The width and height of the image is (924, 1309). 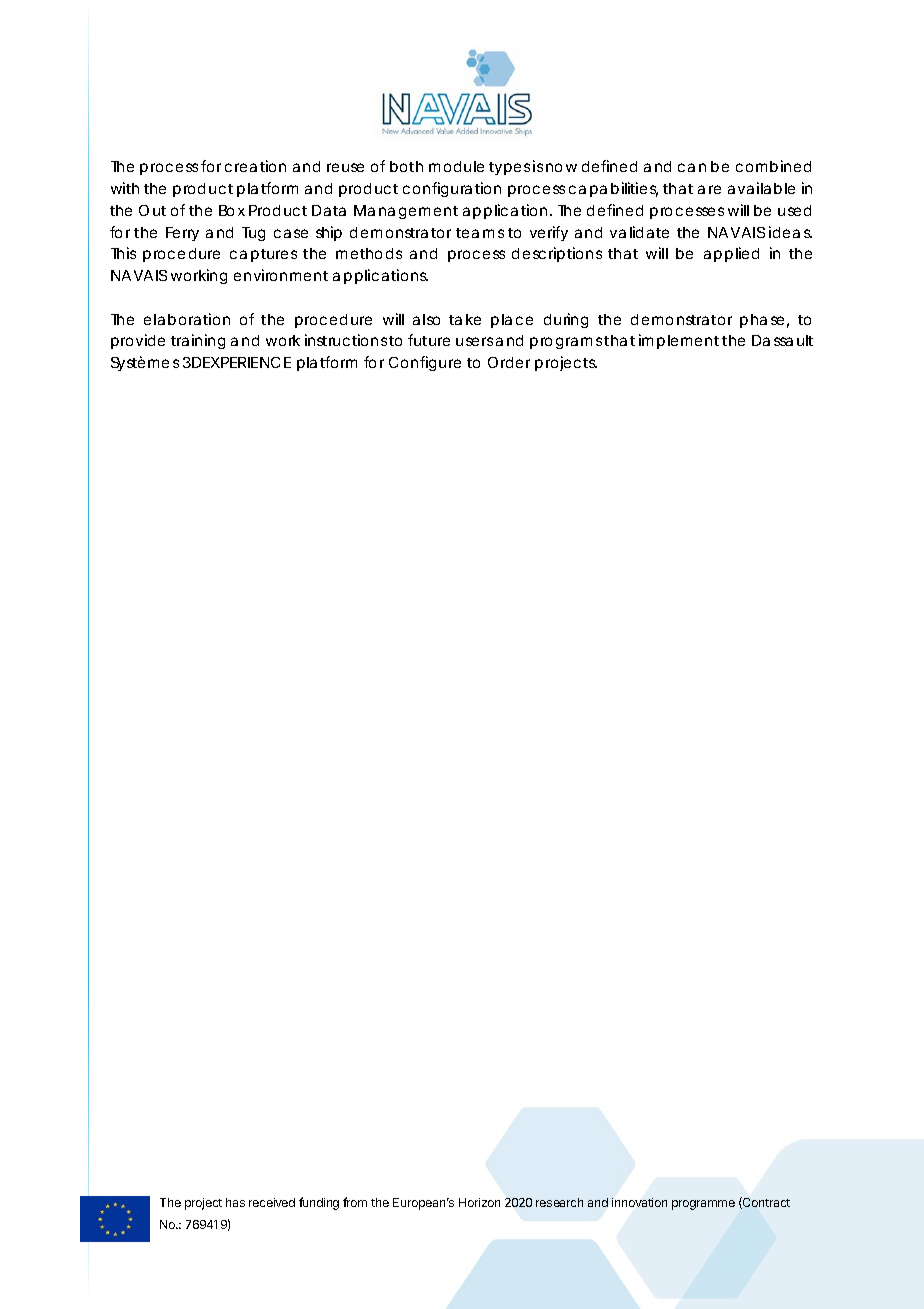 I want to click on innovation, so click(x=639, y=1202).
